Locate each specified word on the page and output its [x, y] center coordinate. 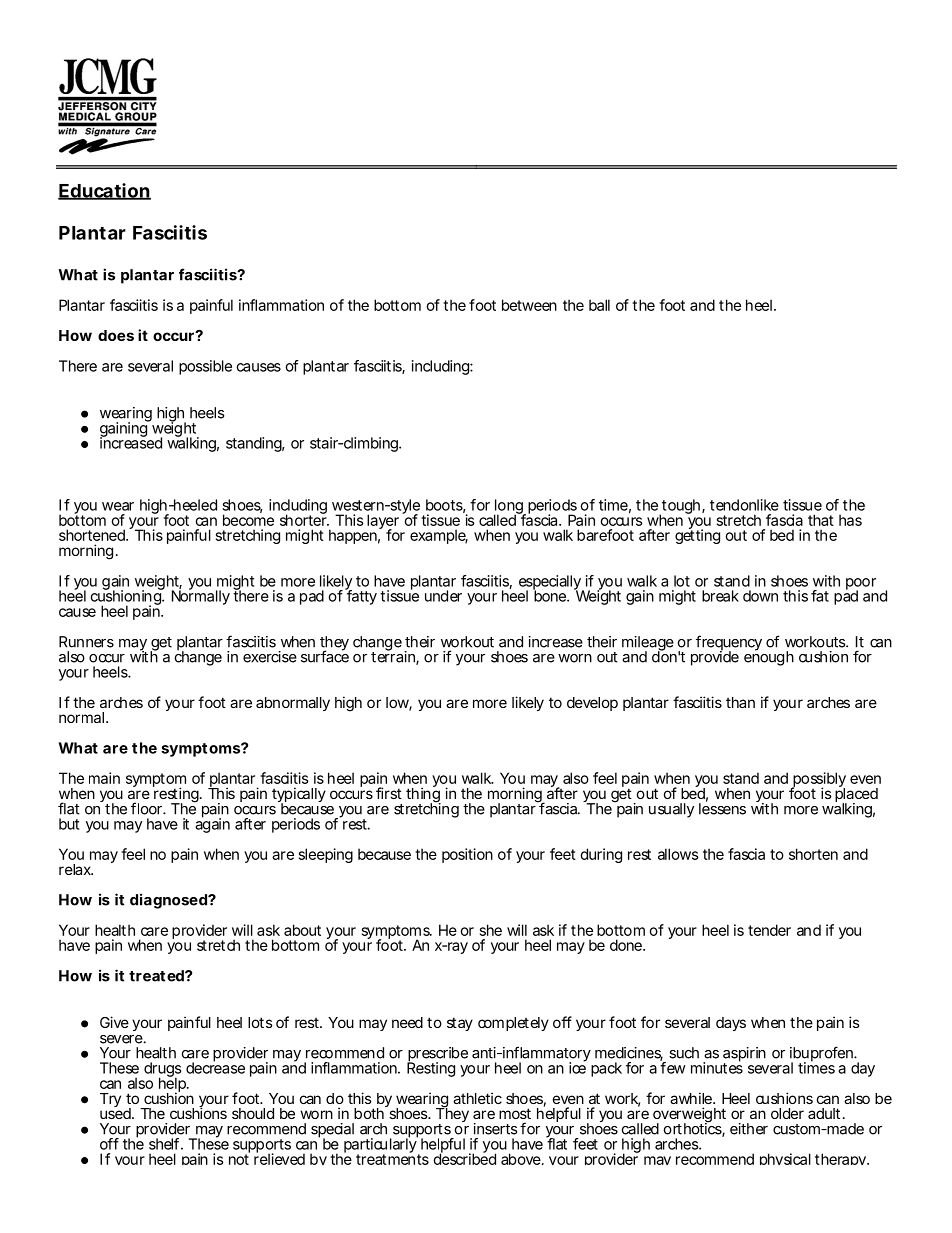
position [467, 855]
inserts [495, 1129]
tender [769, 930]
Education [104, 191]
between [529, 305]
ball [599, 305]
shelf [166, 1144]
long [509, 507]
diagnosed [169, 901]
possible [205, 367]
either [749, 1129]
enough [769, 657]
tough [681, 507]
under [443, 596]
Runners [86, 642]
